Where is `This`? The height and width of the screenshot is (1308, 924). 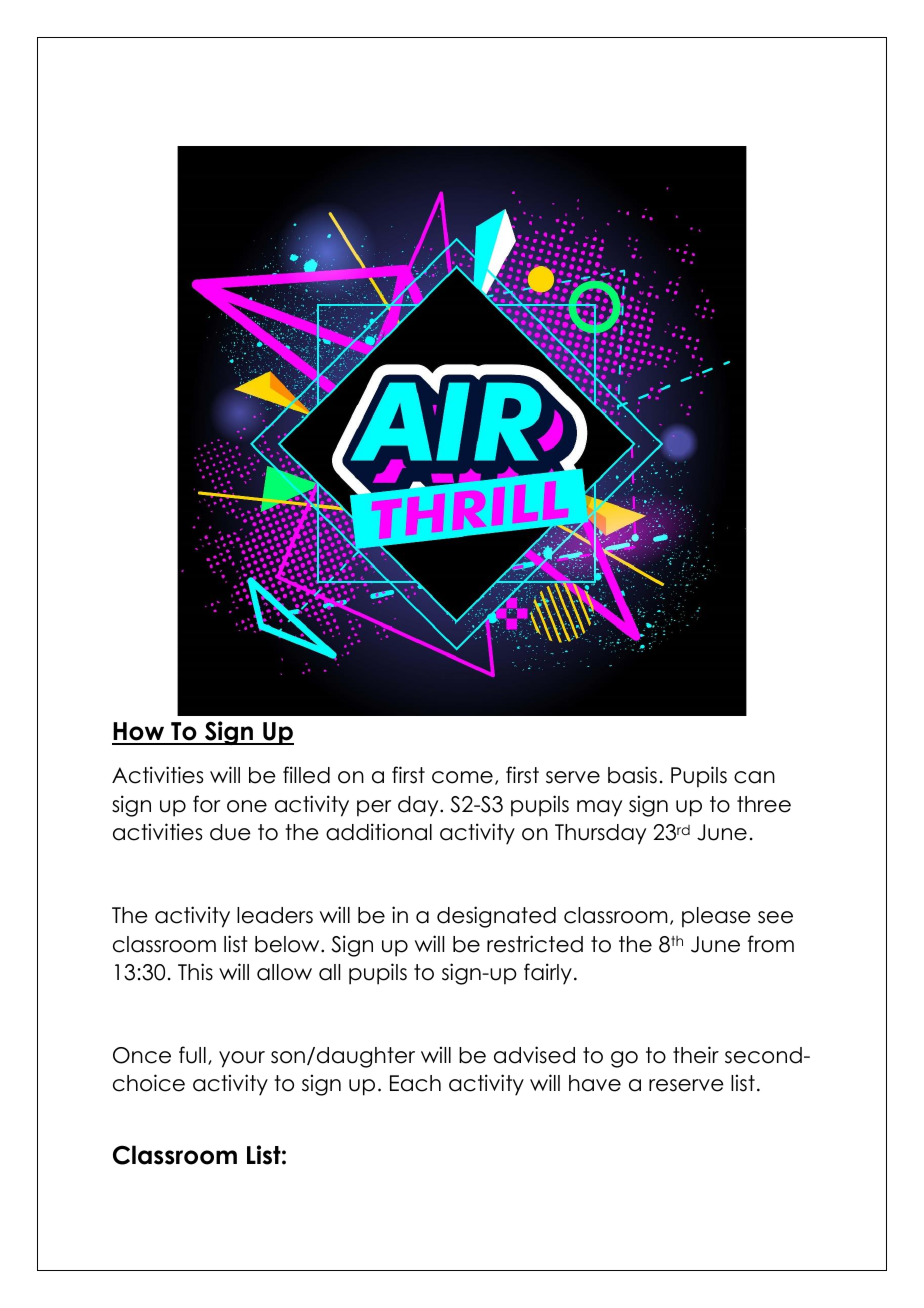 This is located at coordinates (195, 972).
